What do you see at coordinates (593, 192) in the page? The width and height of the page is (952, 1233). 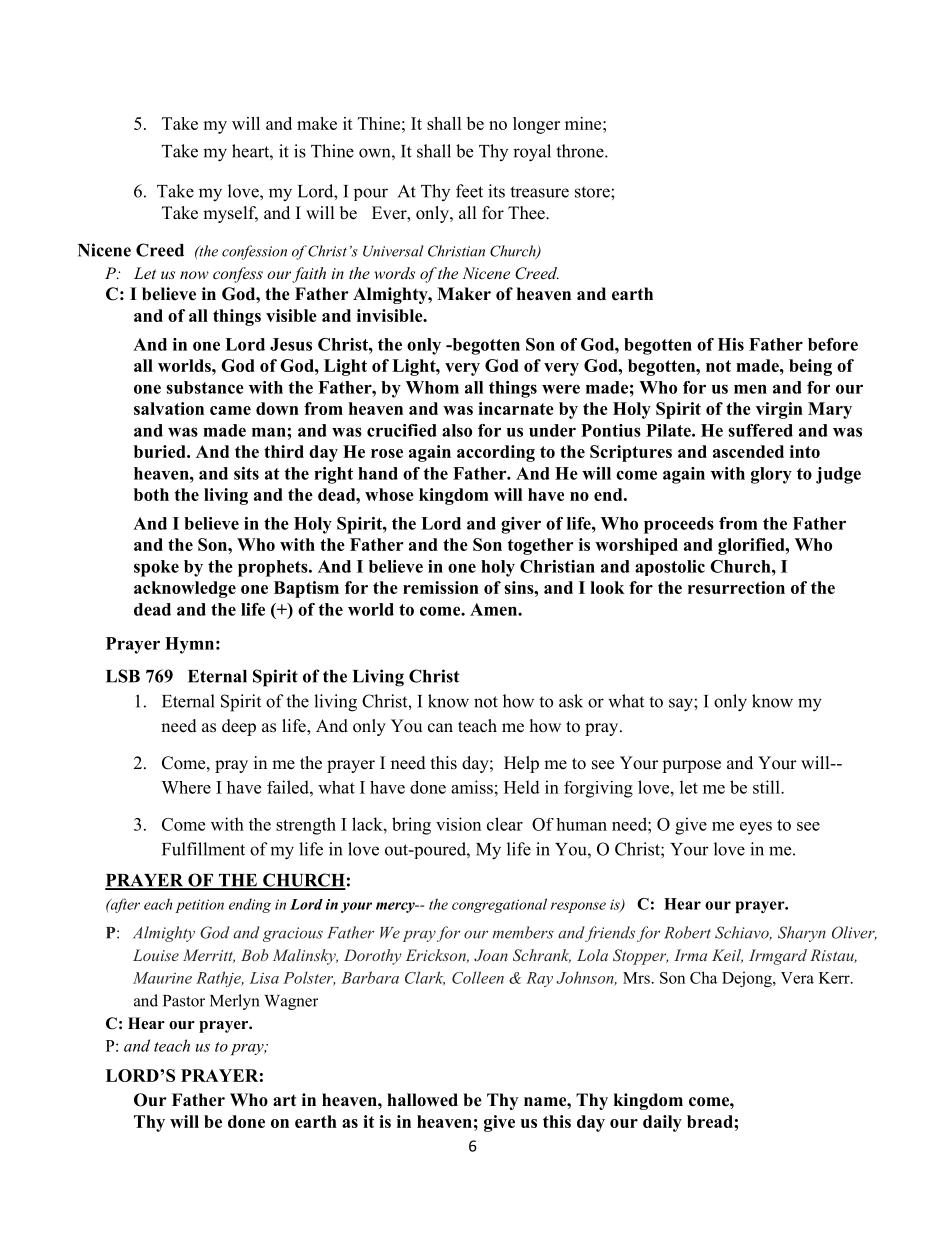 I see `store` at bounding box center [593, 192].
